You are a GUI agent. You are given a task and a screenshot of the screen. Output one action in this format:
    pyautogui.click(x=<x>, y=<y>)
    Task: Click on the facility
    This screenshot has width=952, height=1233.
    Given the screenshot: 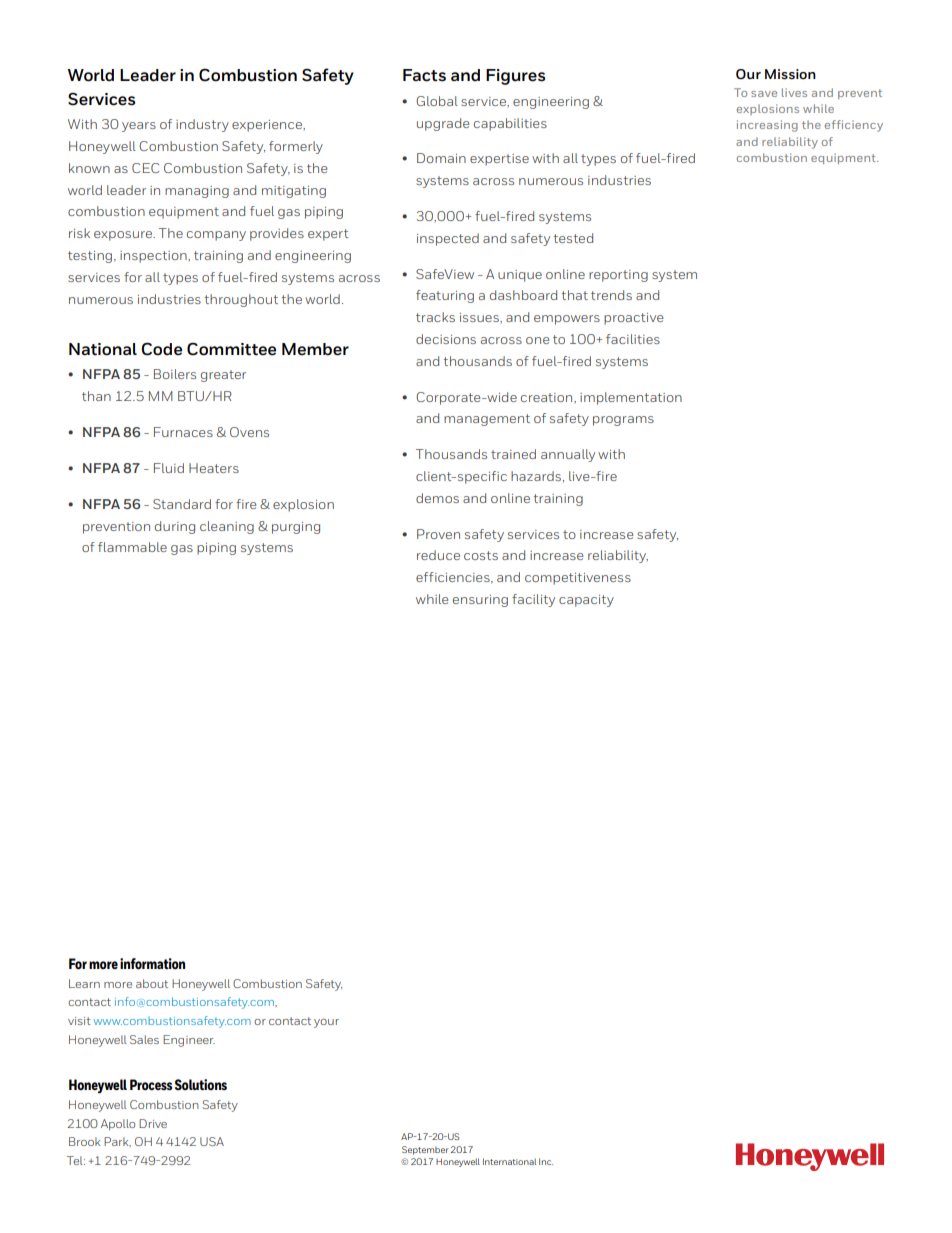 What is the action you would take?
    pyautogui.click(x=533, y=600)
